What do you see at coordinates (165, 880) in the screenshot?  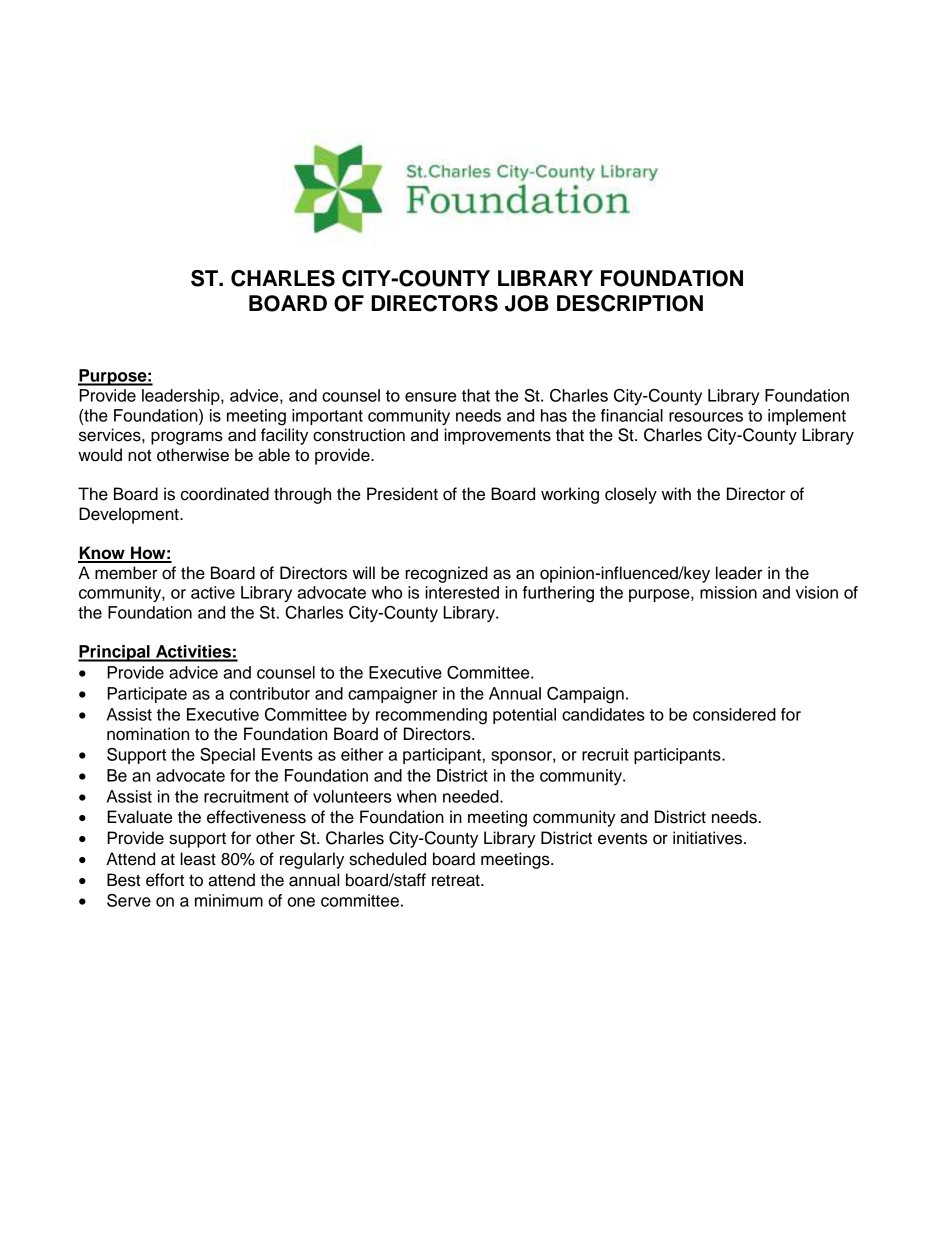 I see `effort` at bounding box center [165, 880].
